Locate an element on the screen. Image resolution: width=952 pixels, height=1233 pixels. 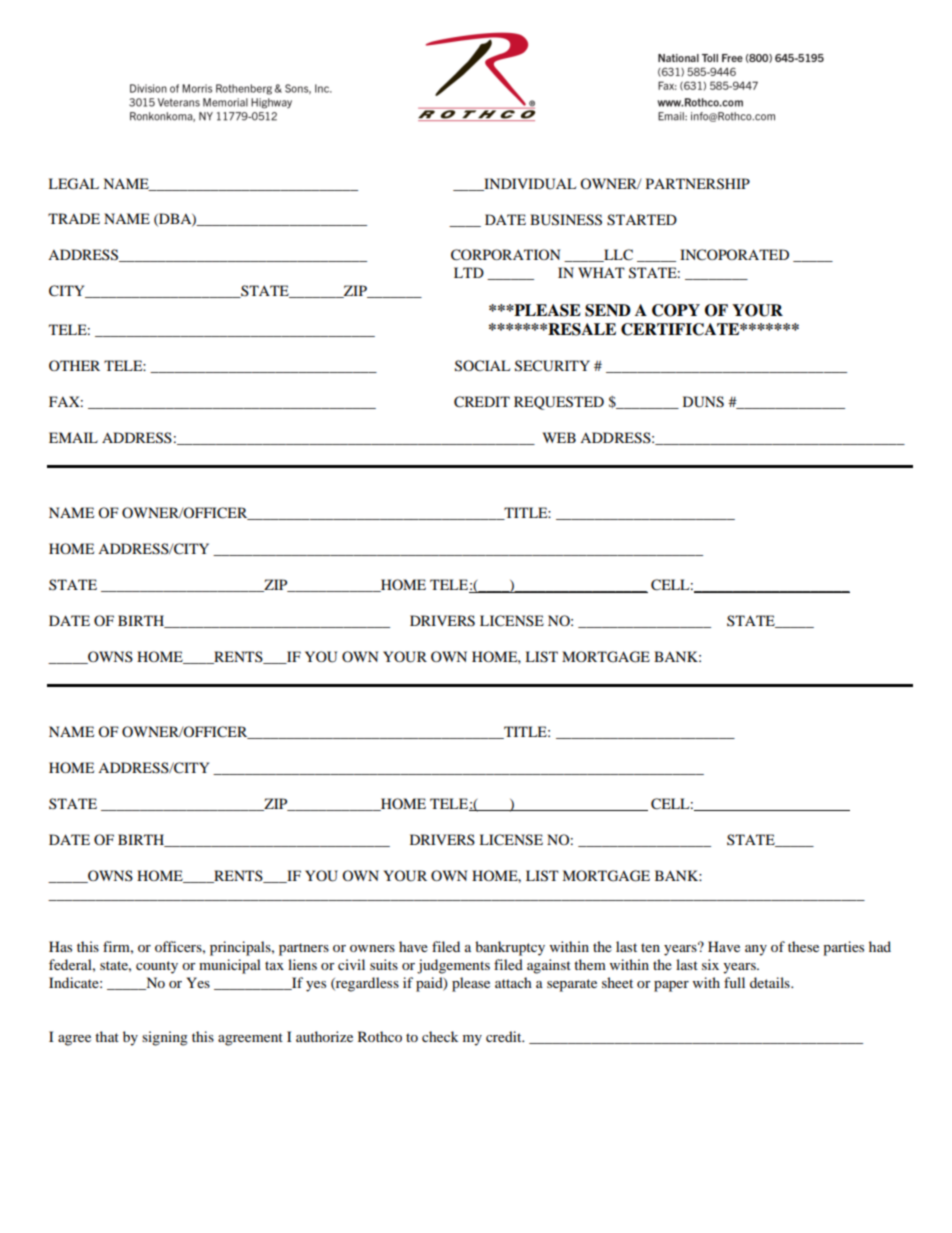
signing is located at coordinates (165, 1038).
